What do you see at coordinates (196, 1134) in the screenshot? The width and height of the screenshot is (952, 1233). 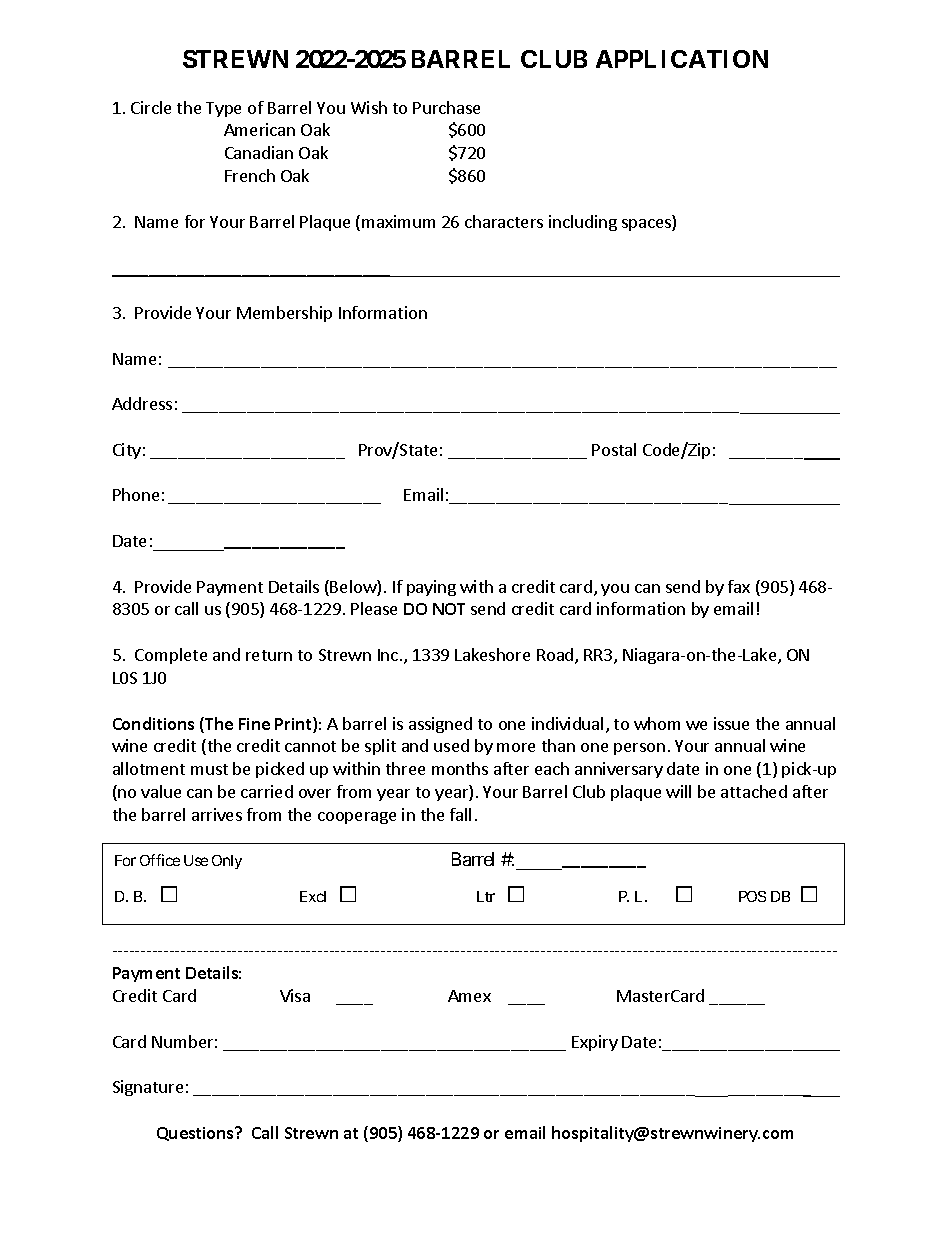 I see `Questions` at bounding box center [196, 1134].
